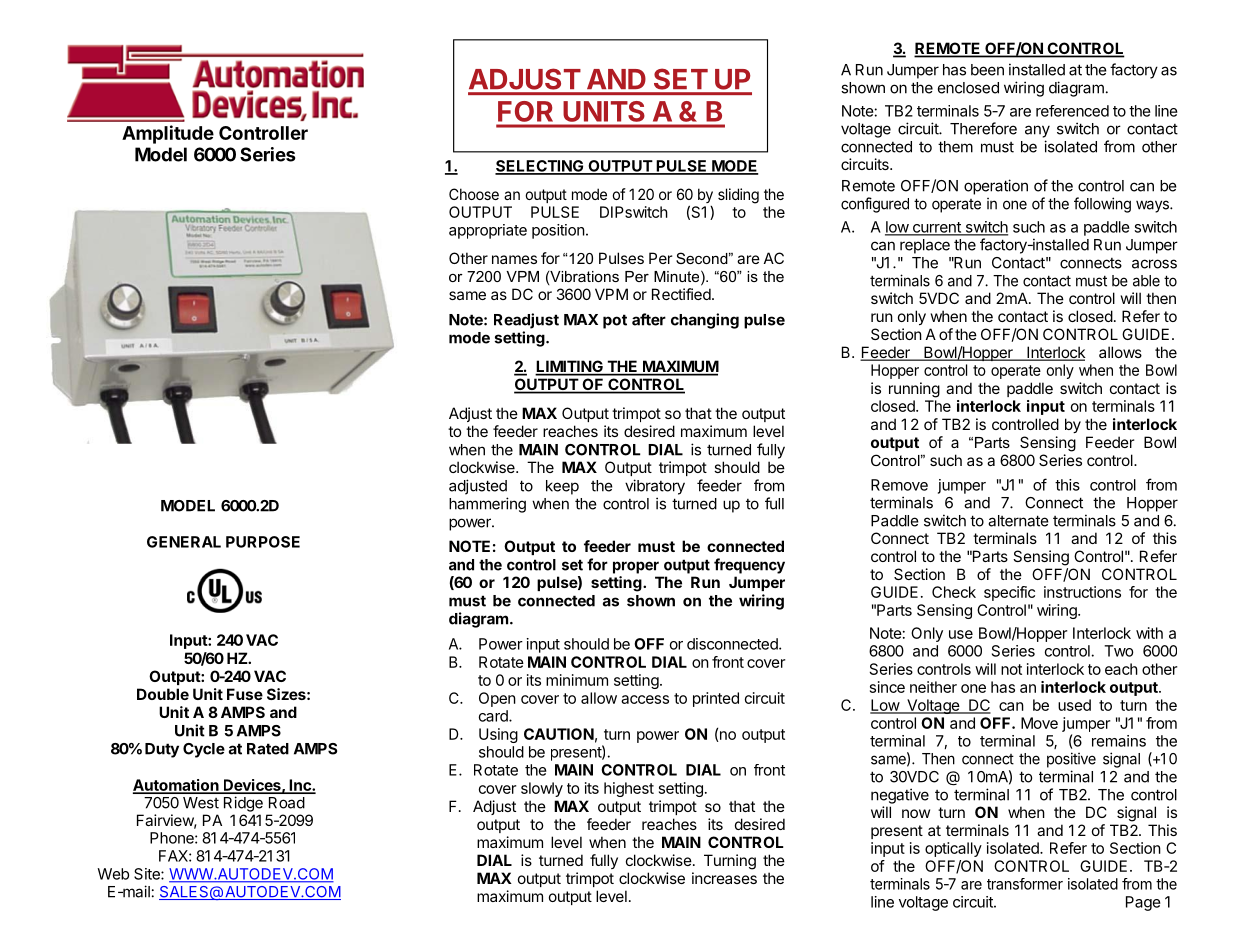 This screenshot has height=952, width=1233. What do you see at coordinates (263, 542) in the screenshot?
I see `PURPOSE` at bounding box center [263, 542].
